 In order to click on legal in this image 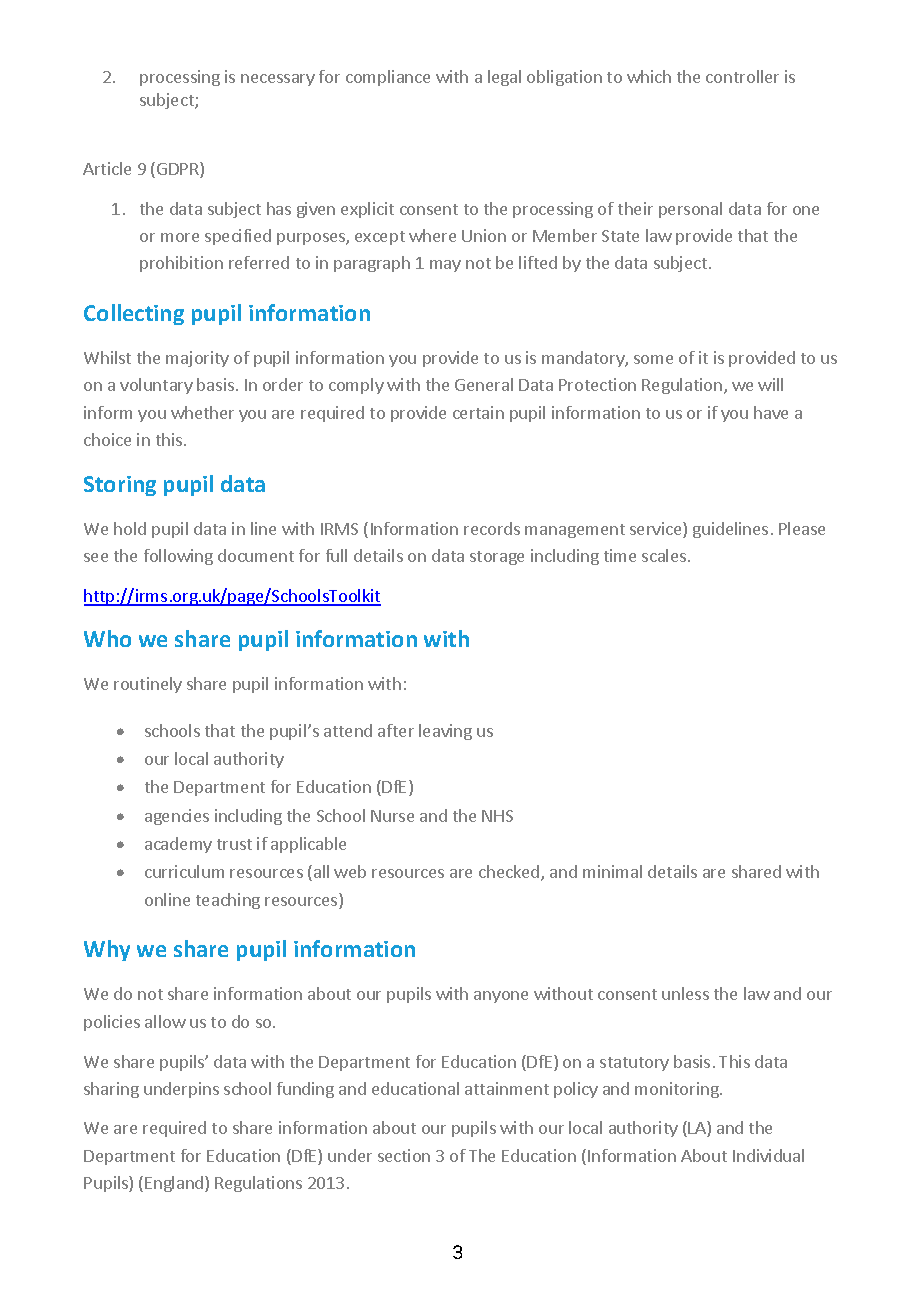, I will do `click(504, 78)`.
